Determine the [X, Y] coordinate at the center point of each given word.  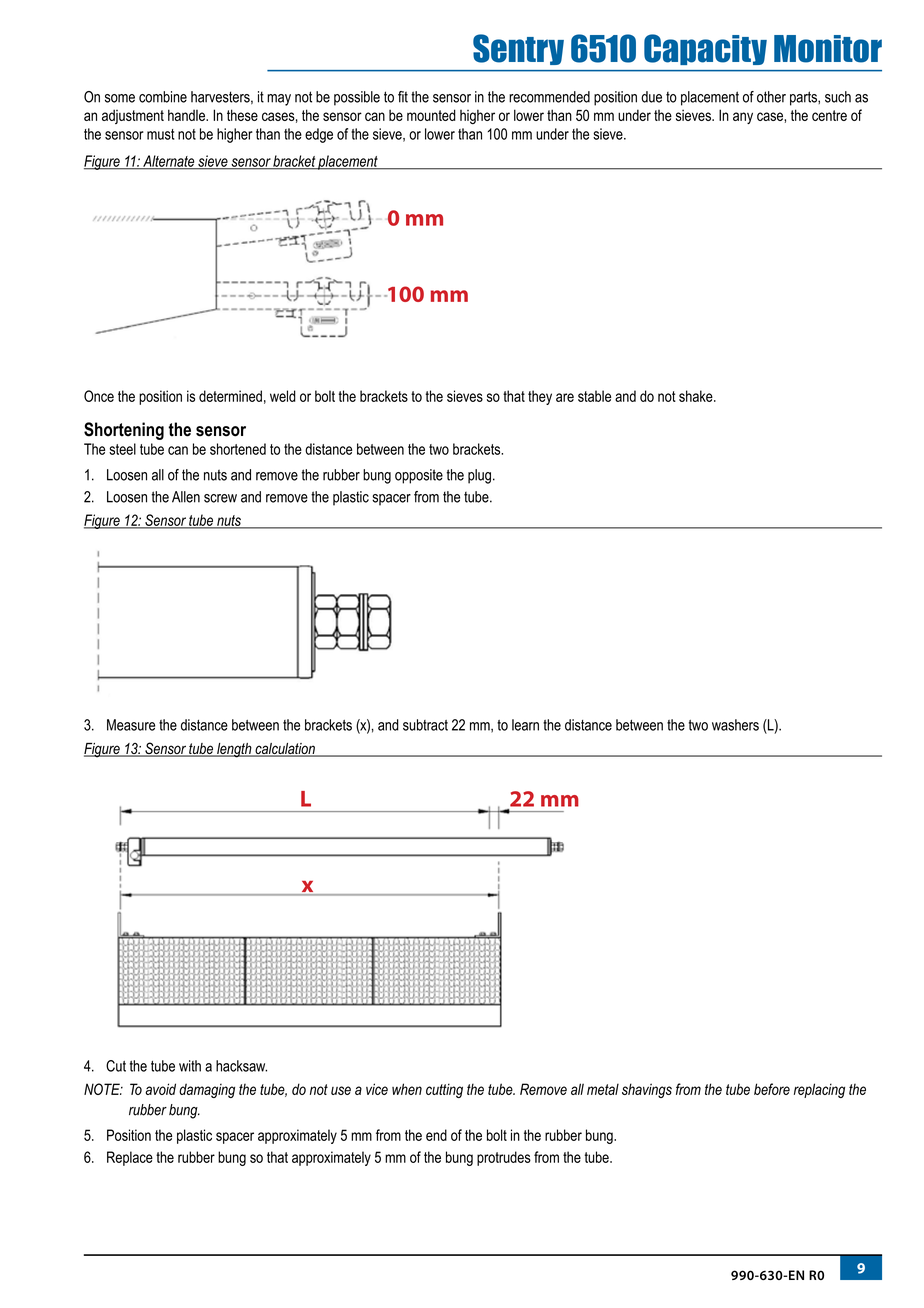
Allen [186, 497]
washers [735, 725]
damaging [207, 1090]
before [772, 1089]
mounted [431, 115]
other [771, 97]
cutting [444, 1090]
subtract [425, 725]
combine [163, 97]
